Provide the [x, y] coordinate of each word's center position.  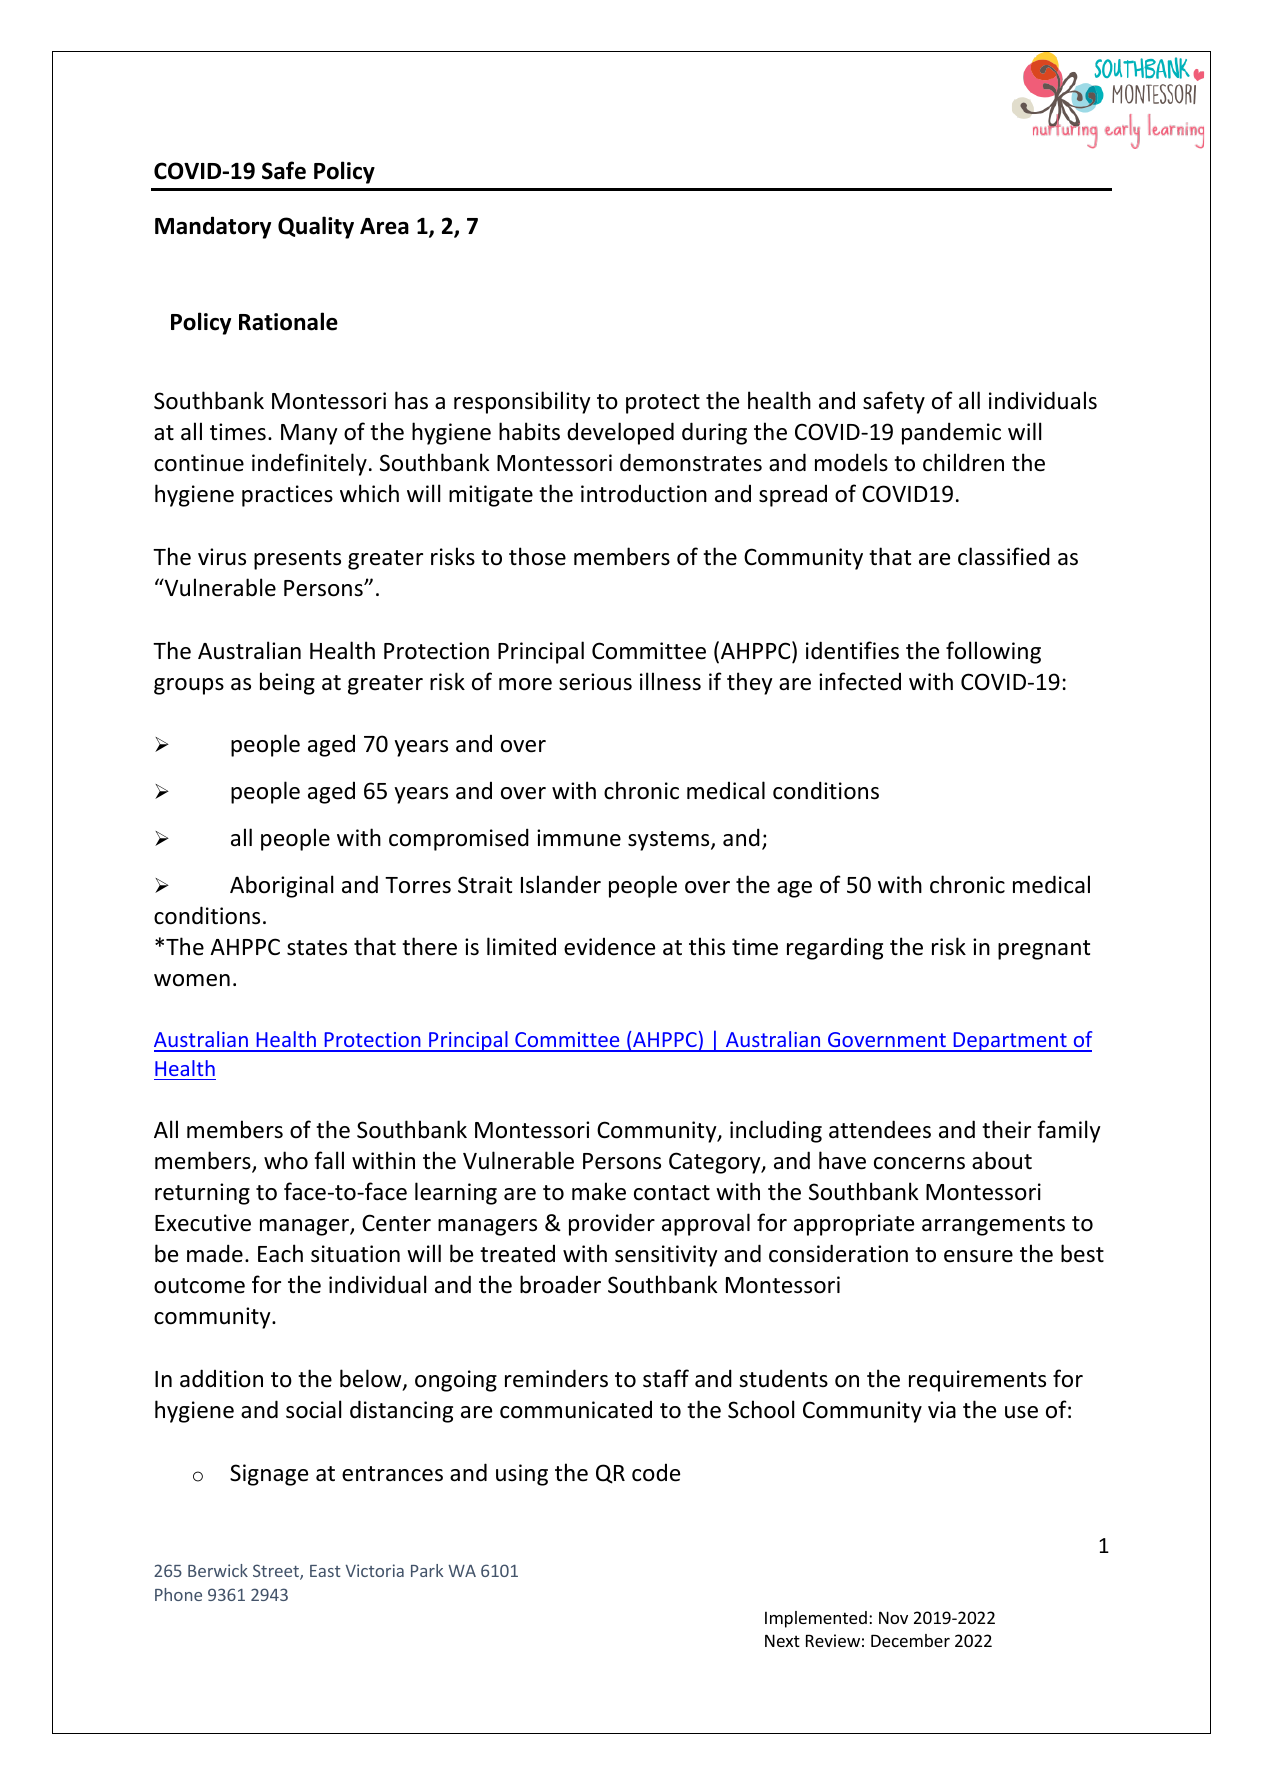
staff [666, 1378]
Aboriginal [281, 886]
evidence [609, 946]
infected [860, 681]
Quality [316, 227]
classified [1004, 556]
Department [1010, 1042]
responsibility [522, 402]
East [325, 1571]
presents [297, 560]
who [286, 1160]
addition [221, 1378]
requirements [977, 1381]
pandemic [951, 433]
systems [670, 841]
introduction [644, 493]
